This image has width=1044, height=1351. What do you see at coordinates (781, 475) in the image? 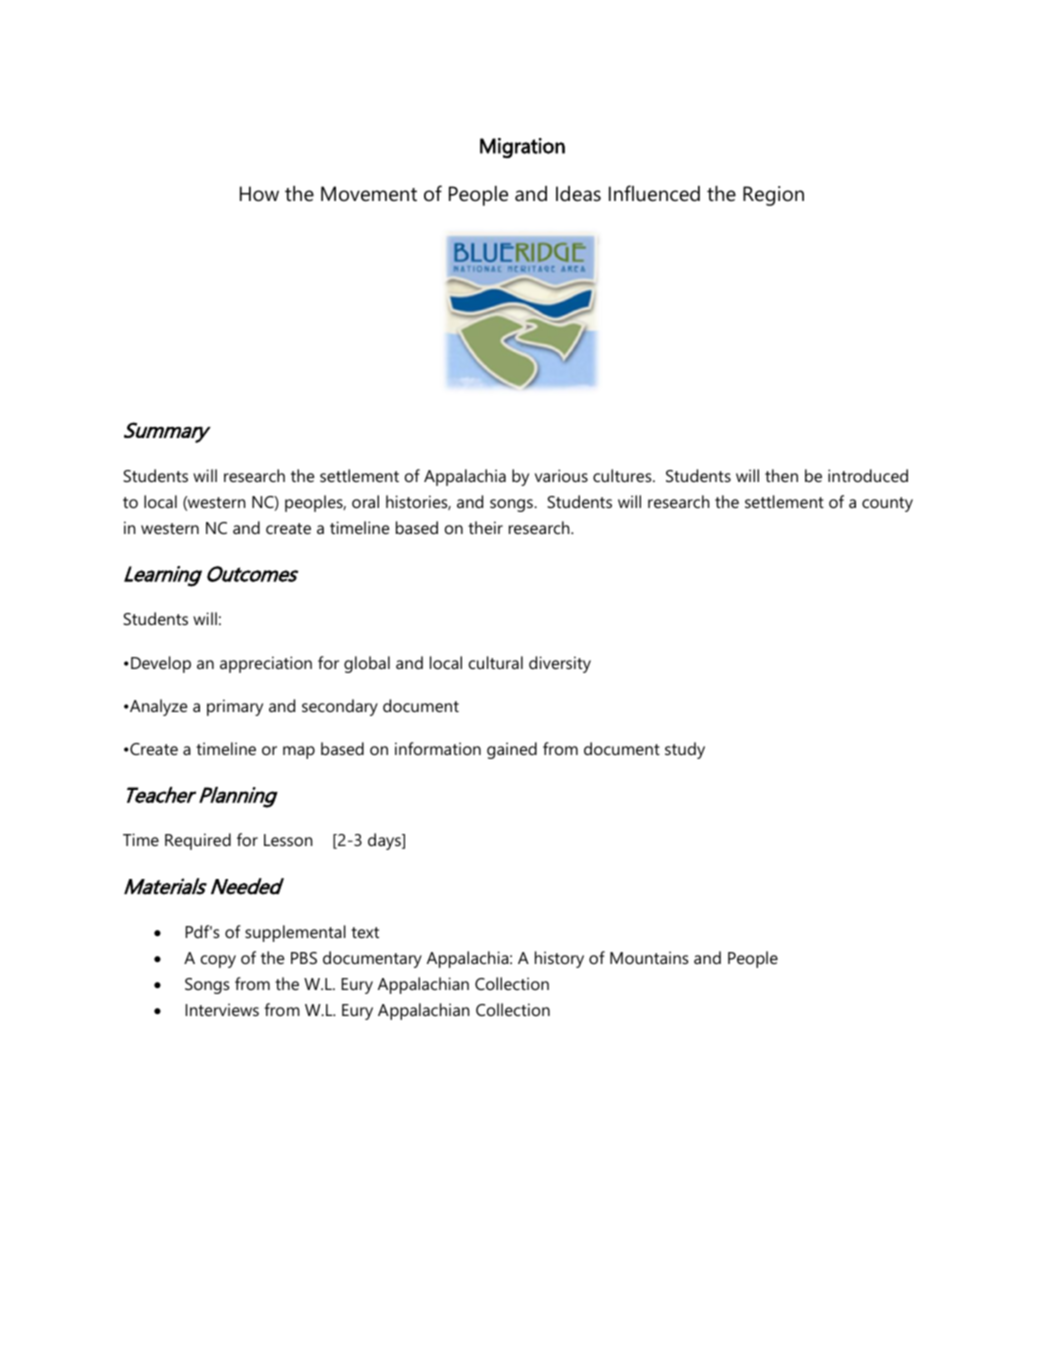
I see `then` at bounding box center [781, 475].
